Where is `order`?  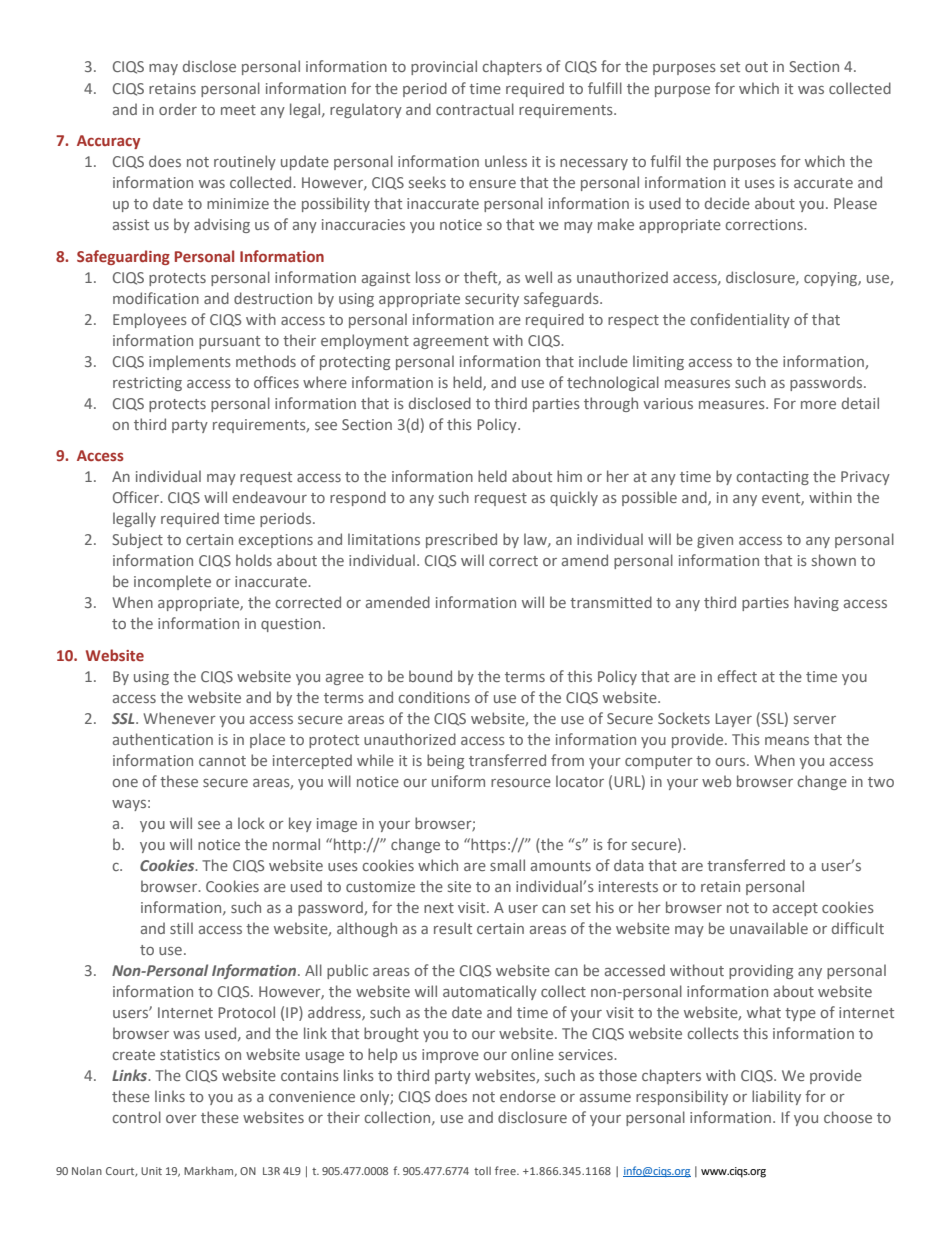
order is located at coordinates (178, 109).
